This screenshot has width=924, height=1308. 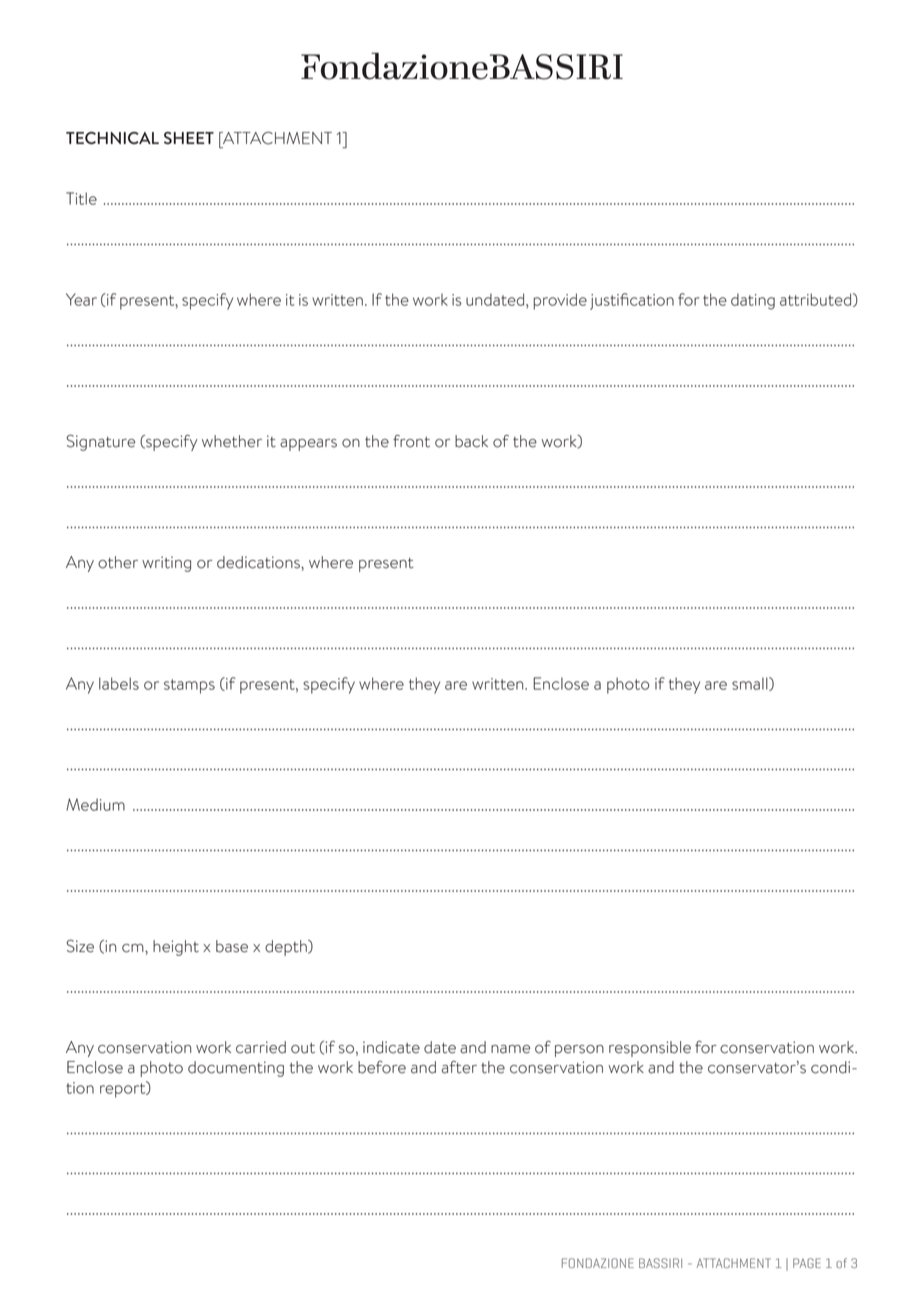 I want to click on dating, so click(x=753, y=301).
